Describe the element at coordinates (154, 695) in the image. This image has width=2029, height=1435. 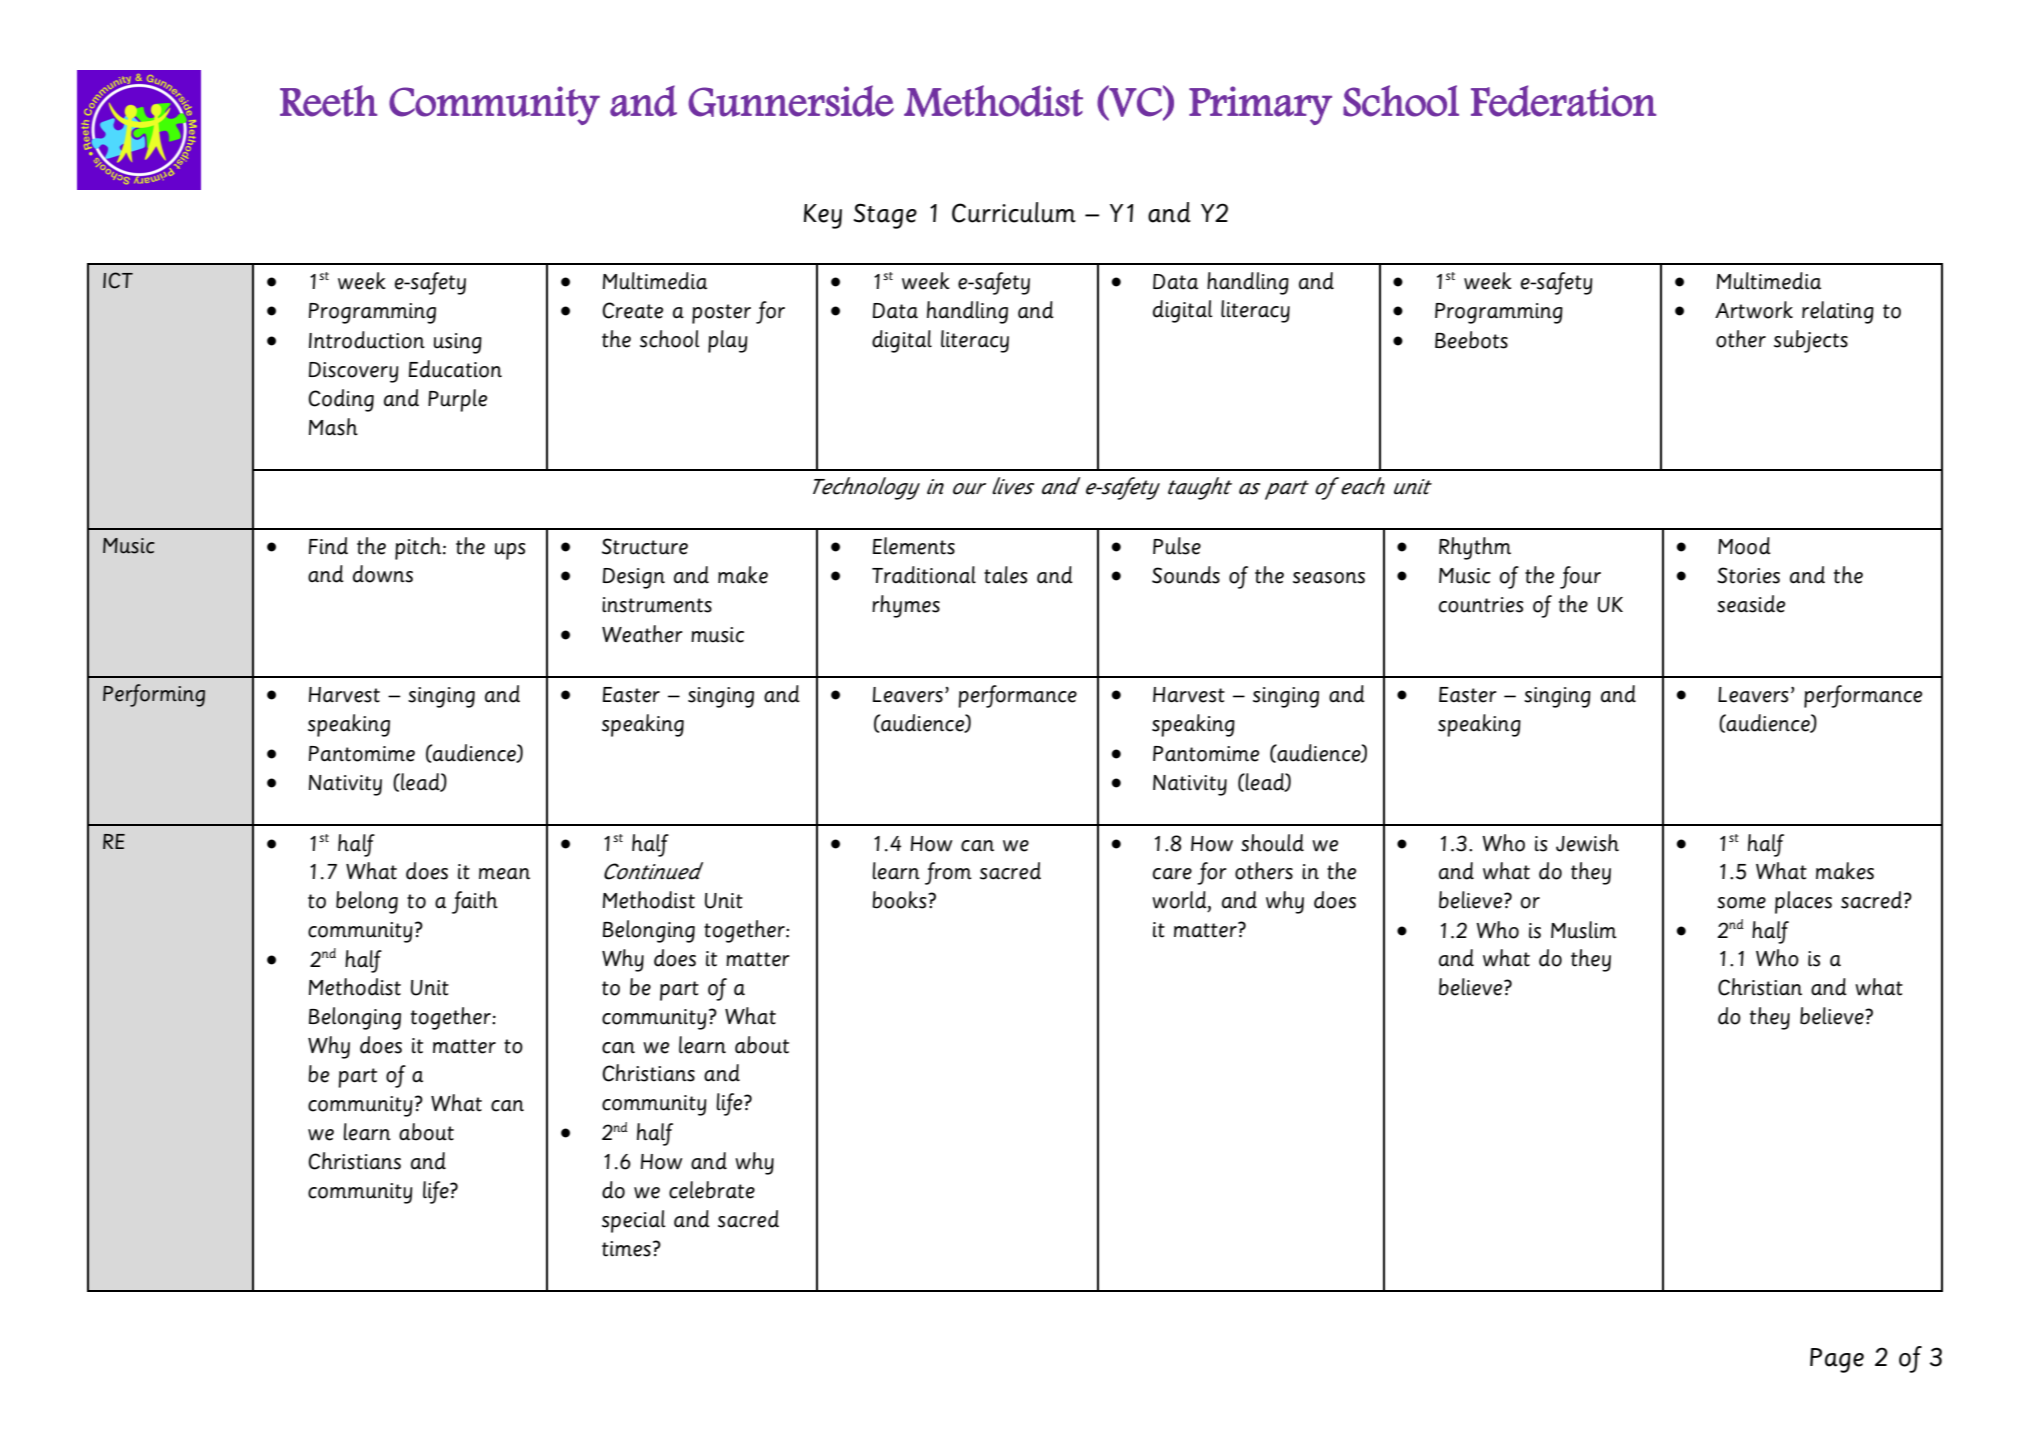
I see `Performing` at that location.
